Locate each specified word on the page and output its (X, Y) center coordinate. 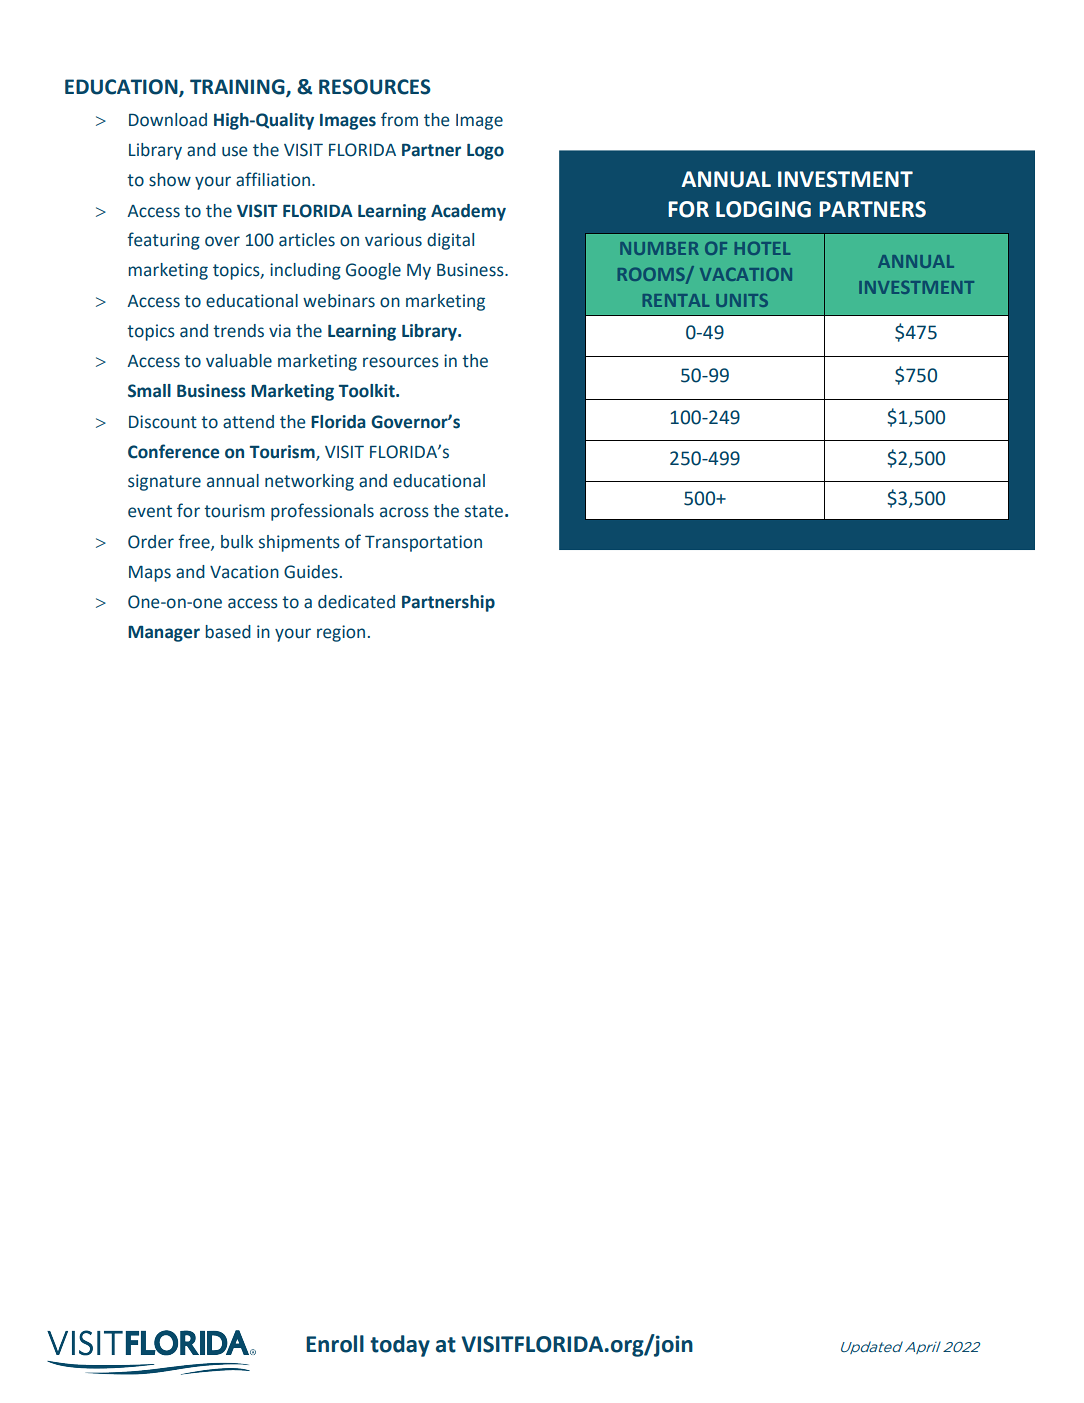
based (228, 632)
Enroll (335, 1344)
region (341, 633)
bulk (237, 542)
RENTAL (676, 300)
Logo (485, 152)
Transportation (423, 543)
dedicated (356, 602)
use (235, 151)
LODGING (763, 209)
